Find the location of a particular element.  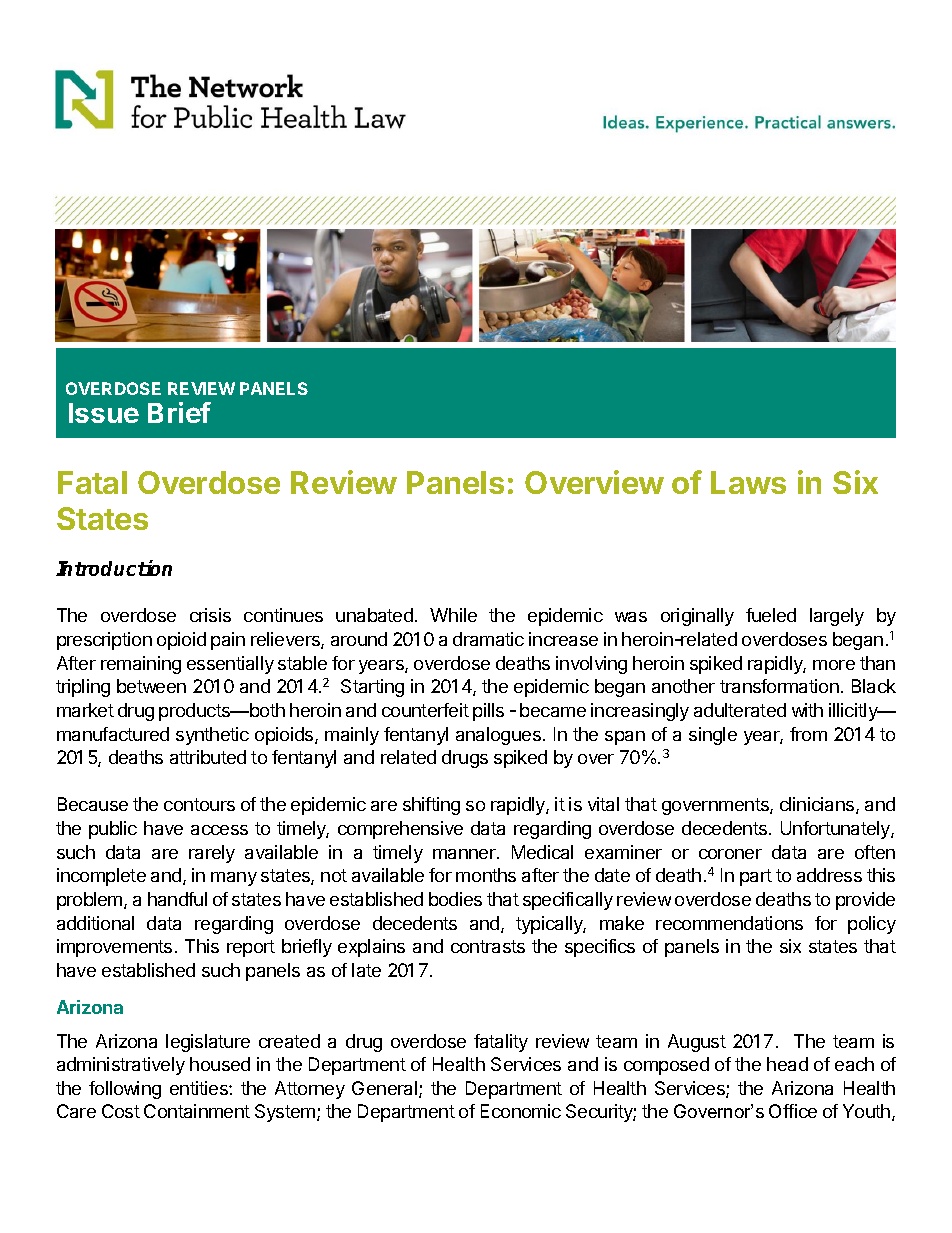

Economic is located at coordinates (521, 1111).
